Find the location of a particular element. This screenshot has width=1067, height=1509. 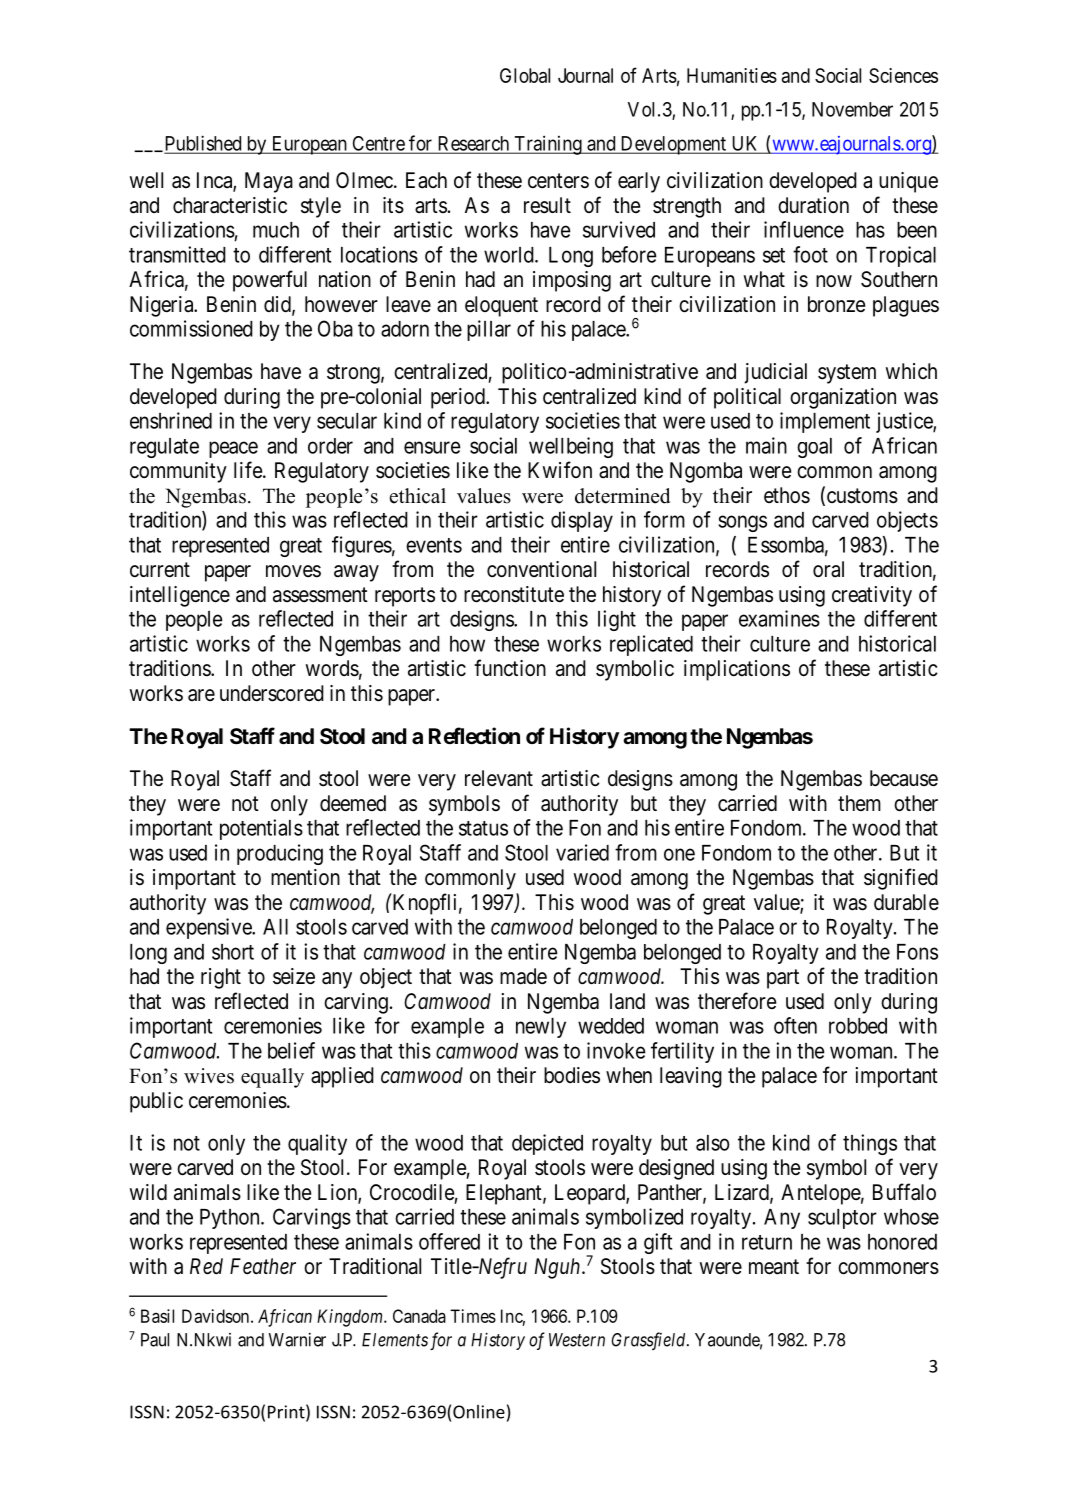

Times is located at coordinates (473, 1316).
